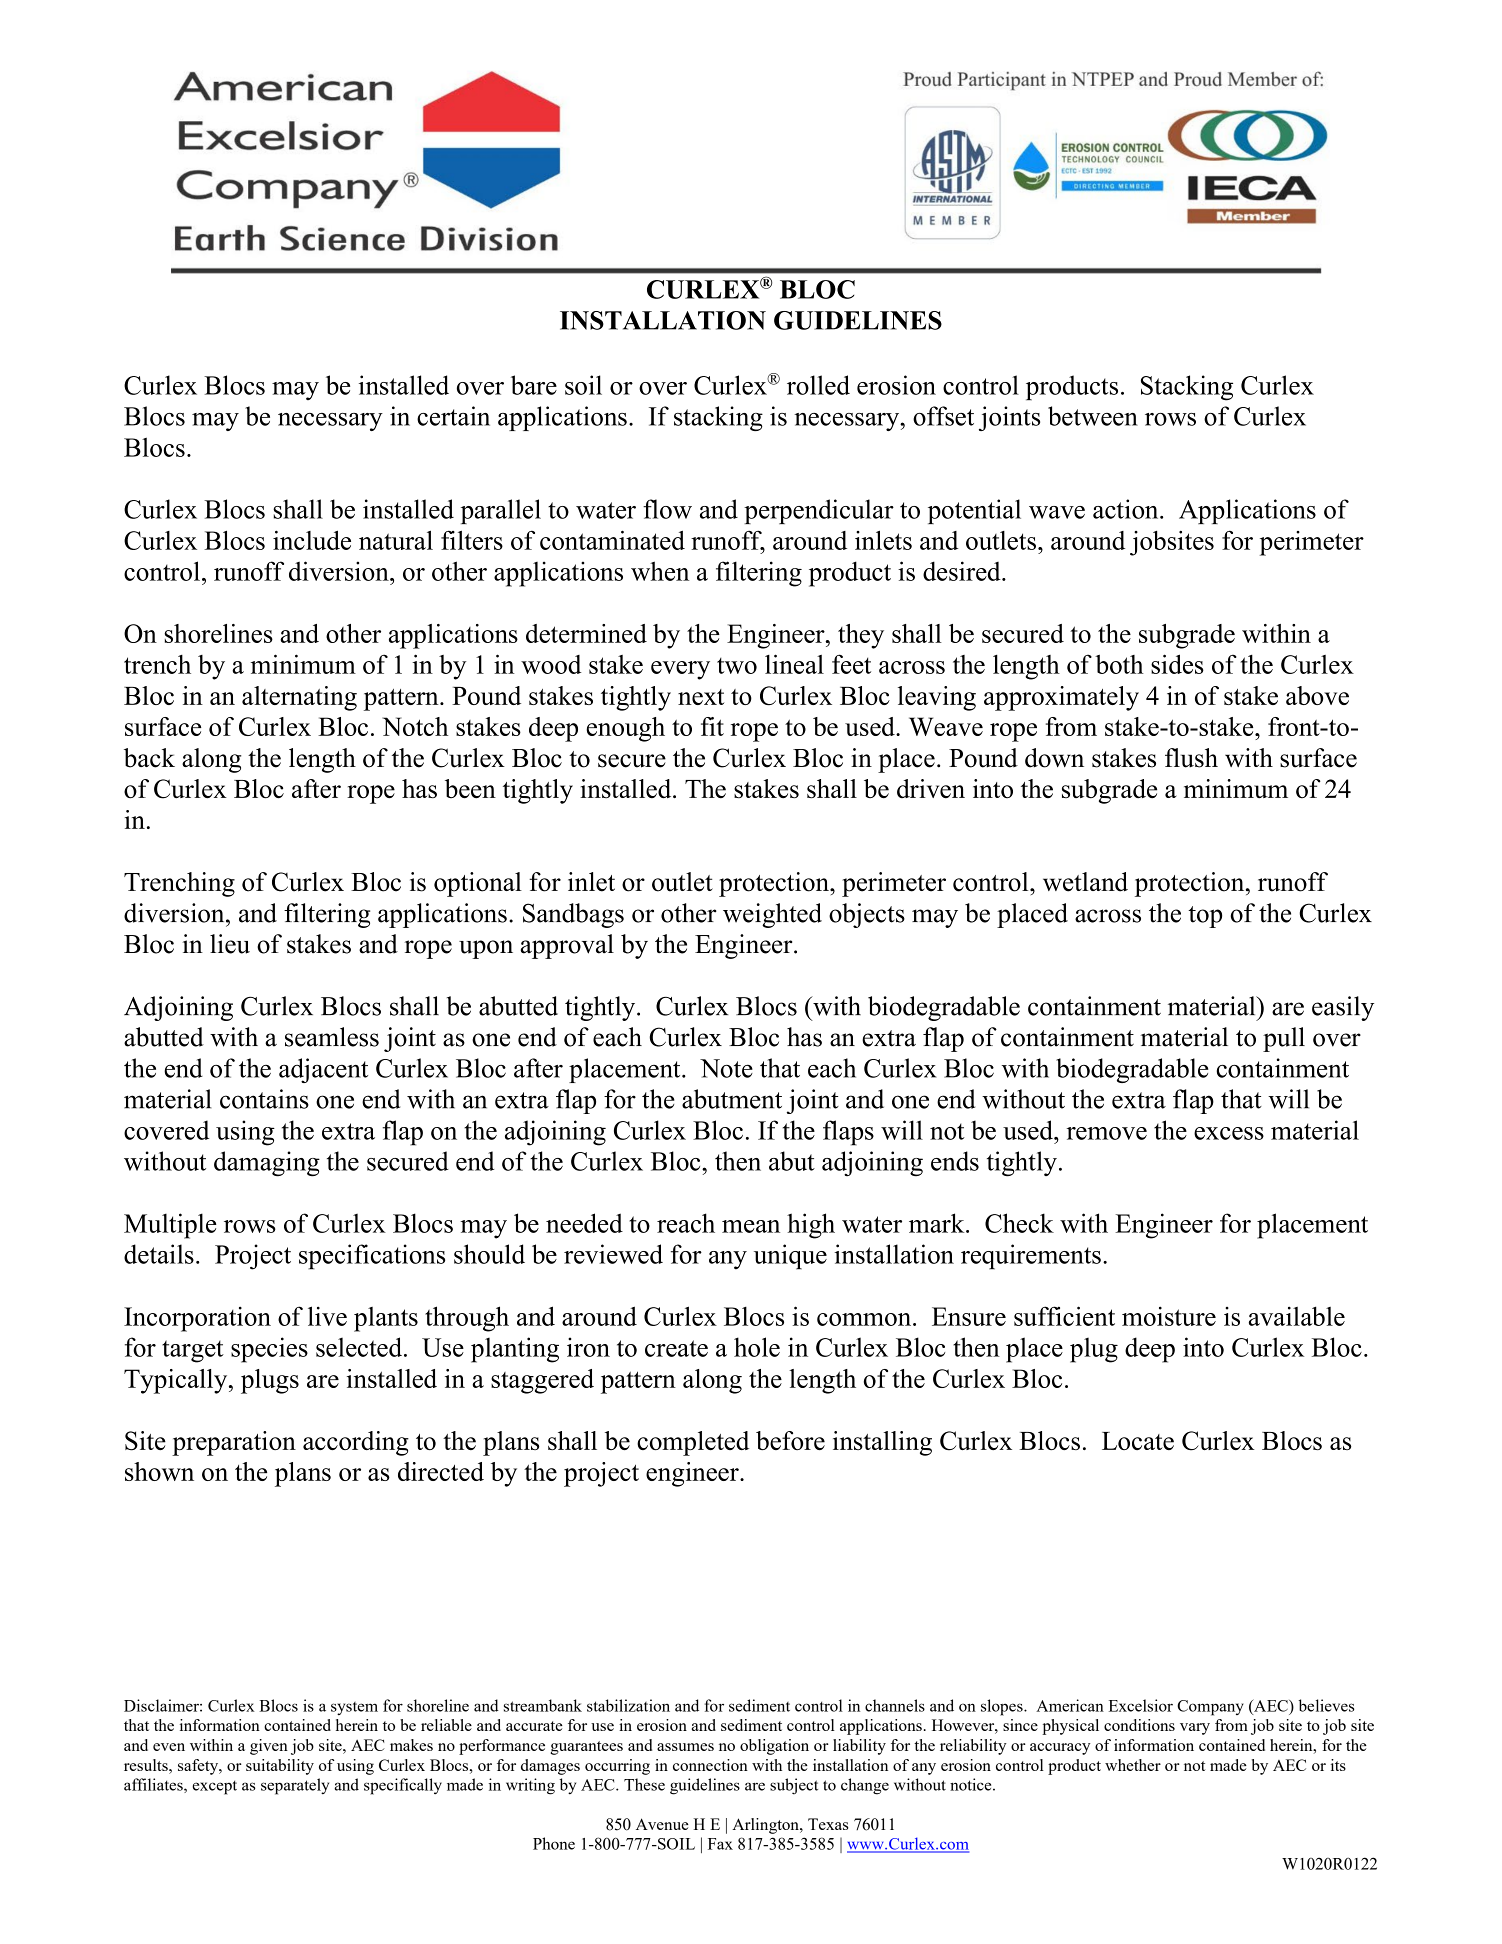  I want to click on Locate, so click(1138, 1441).
